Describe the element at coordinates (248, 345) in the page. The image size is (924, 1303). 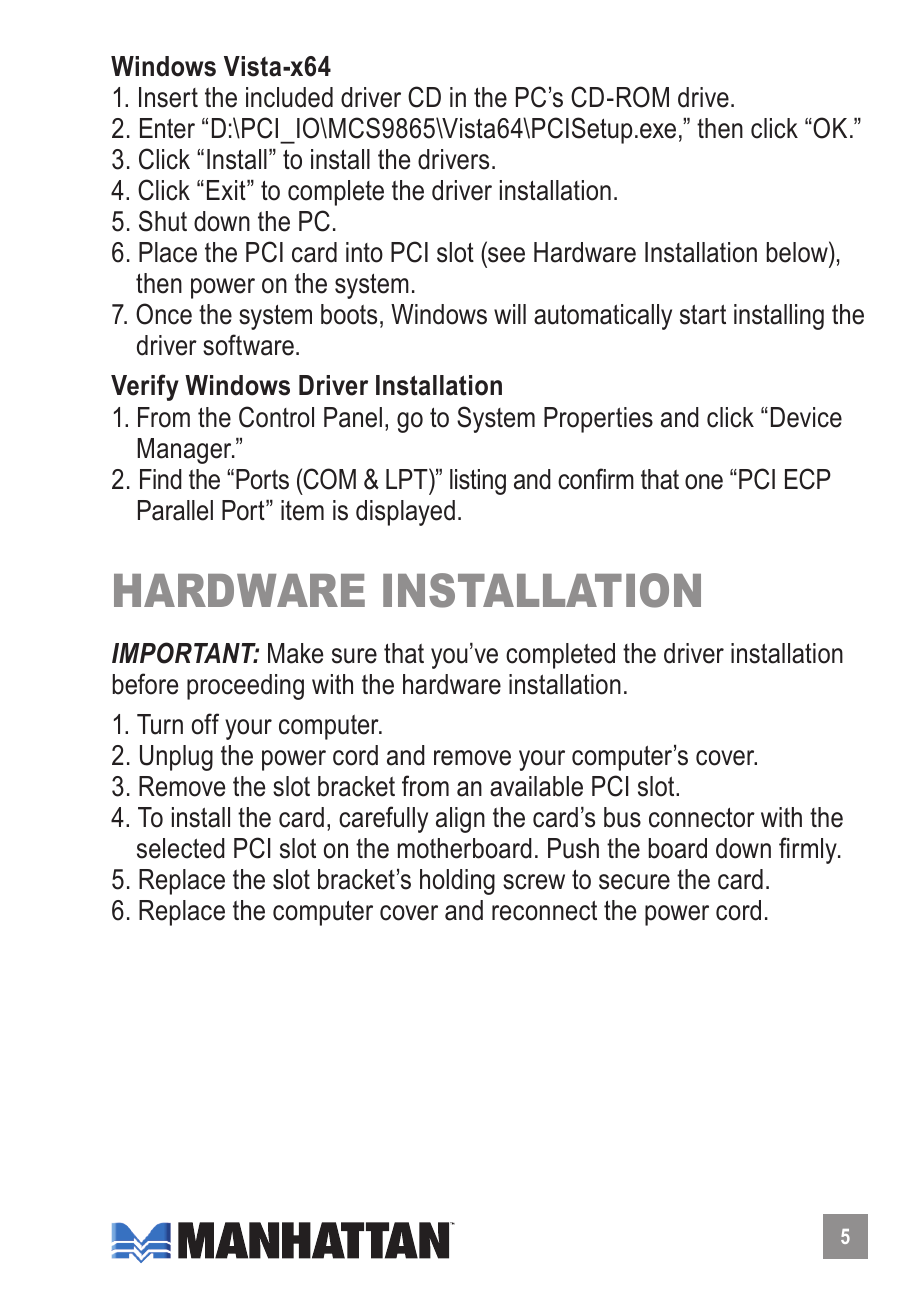
I see `software` at that location.
